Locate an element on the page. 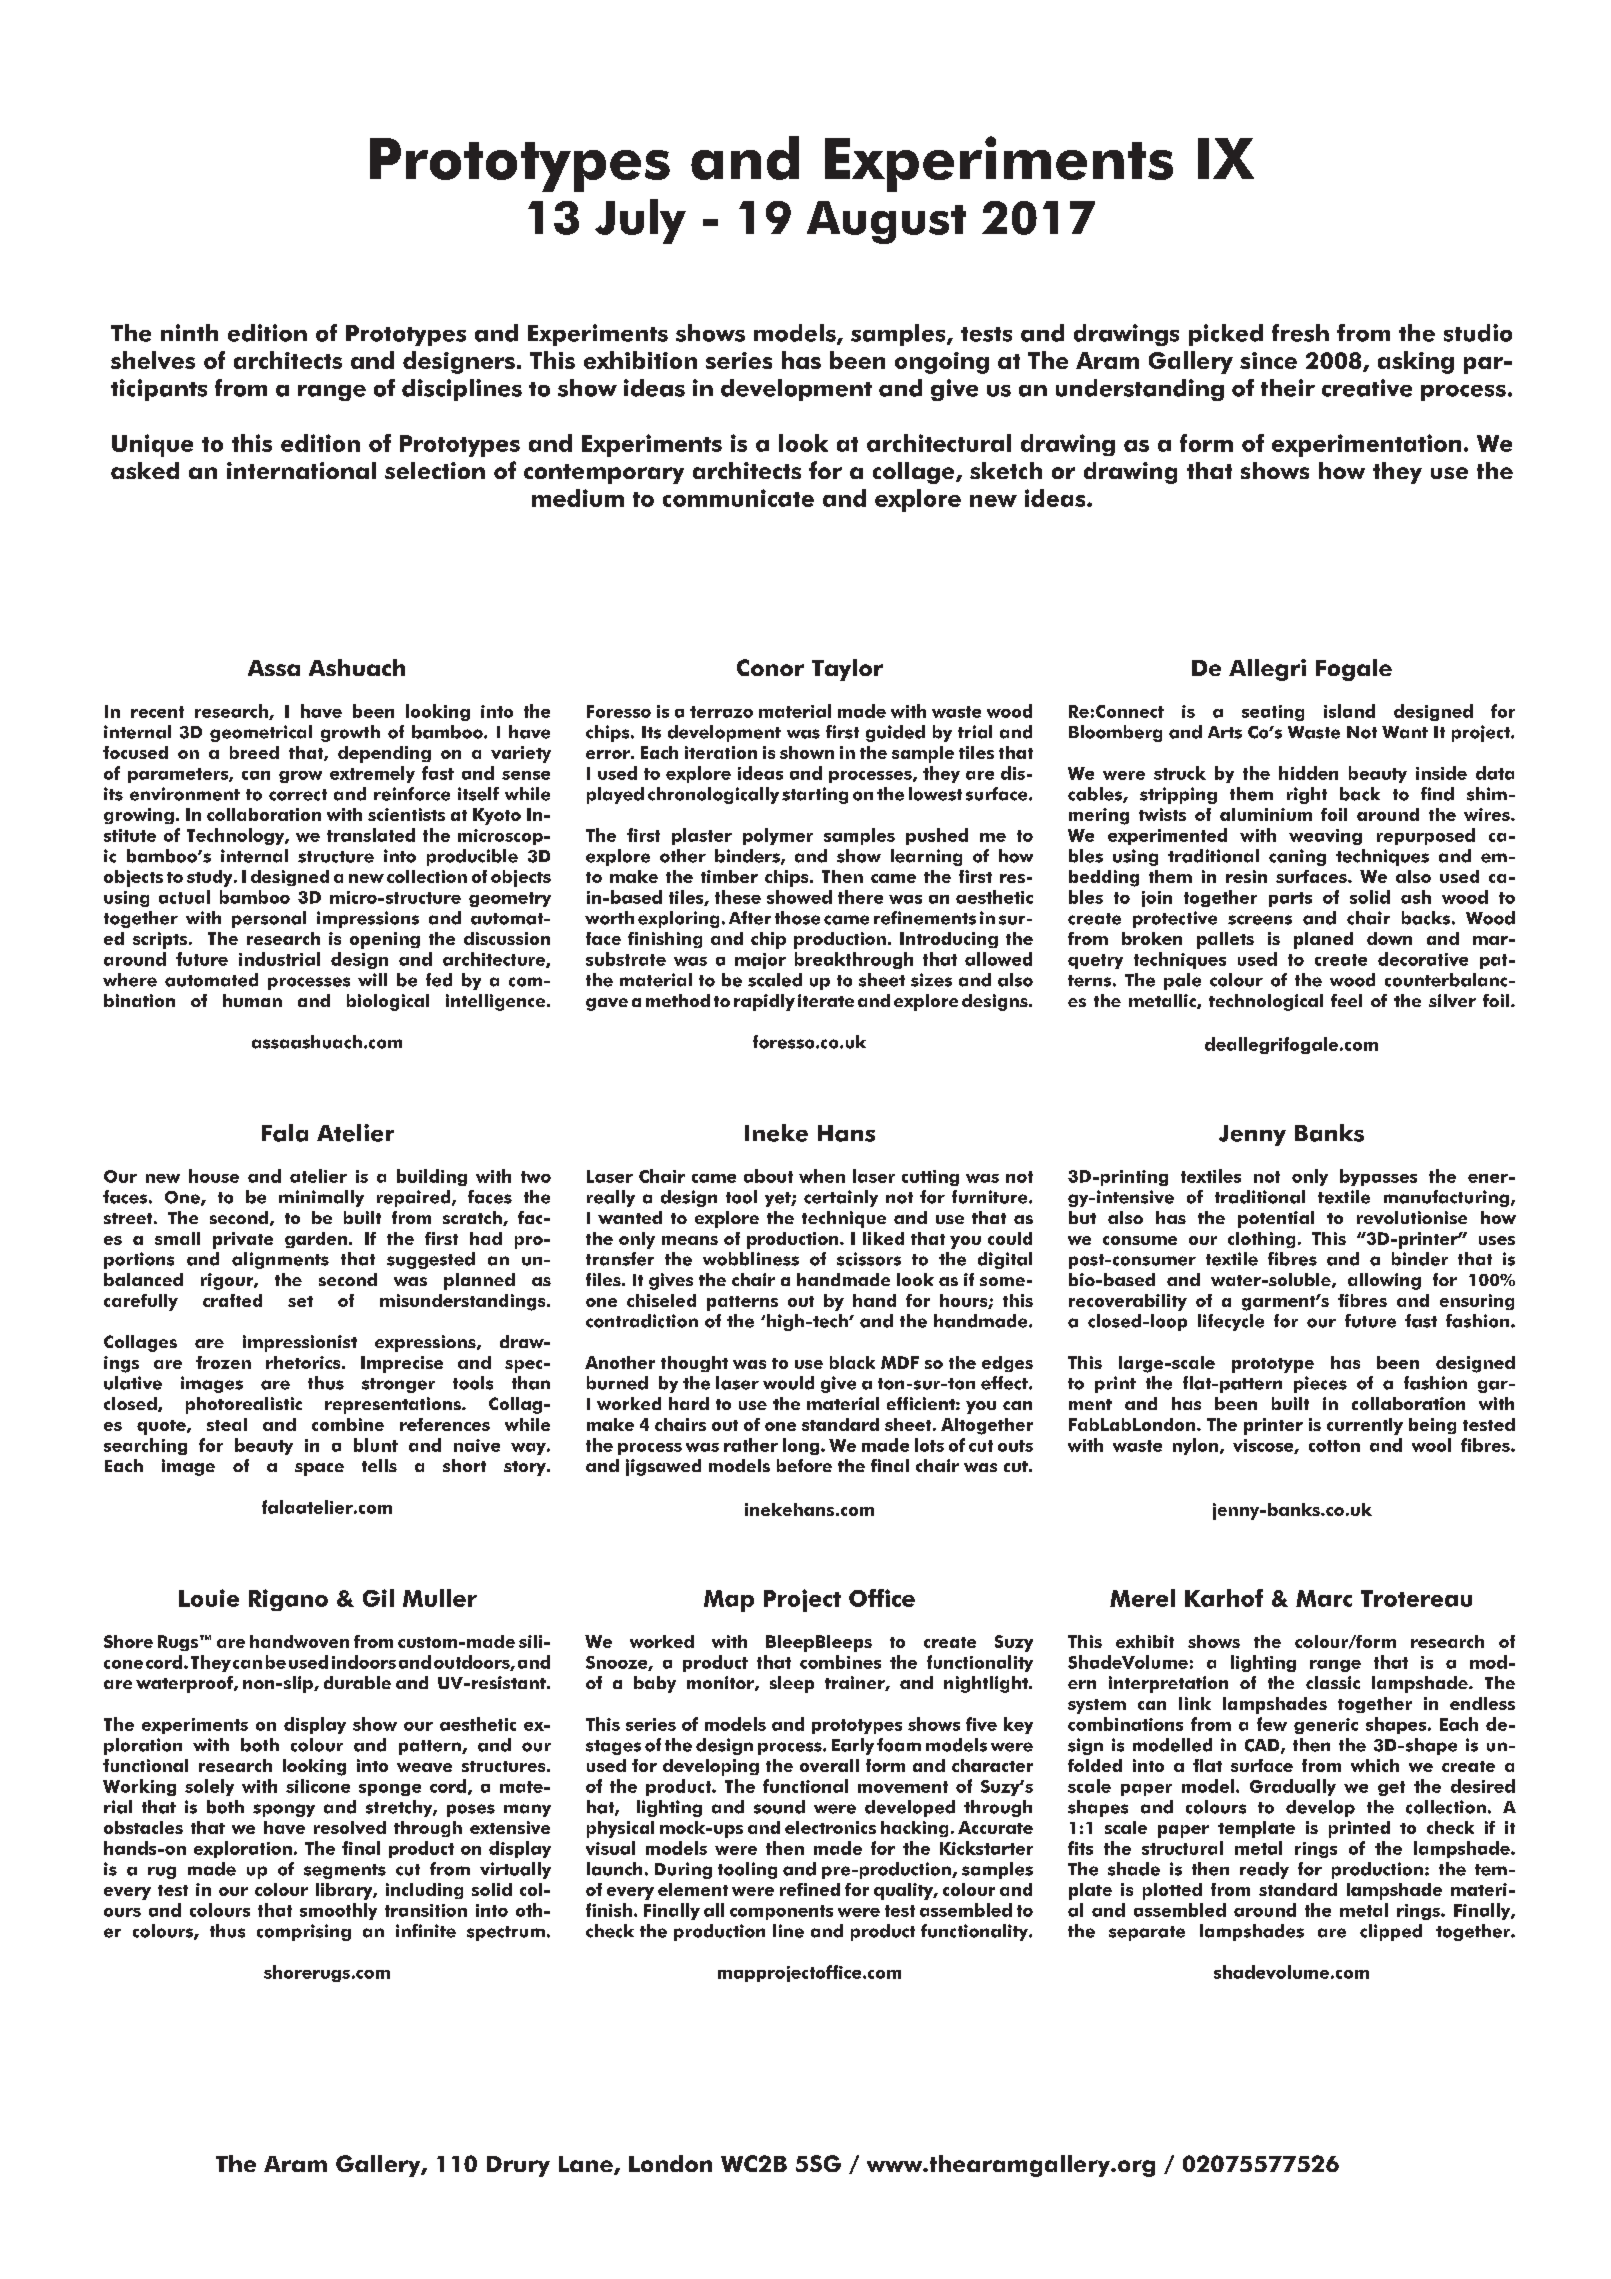  bypasses is located at coordinates (1378, 1177).
